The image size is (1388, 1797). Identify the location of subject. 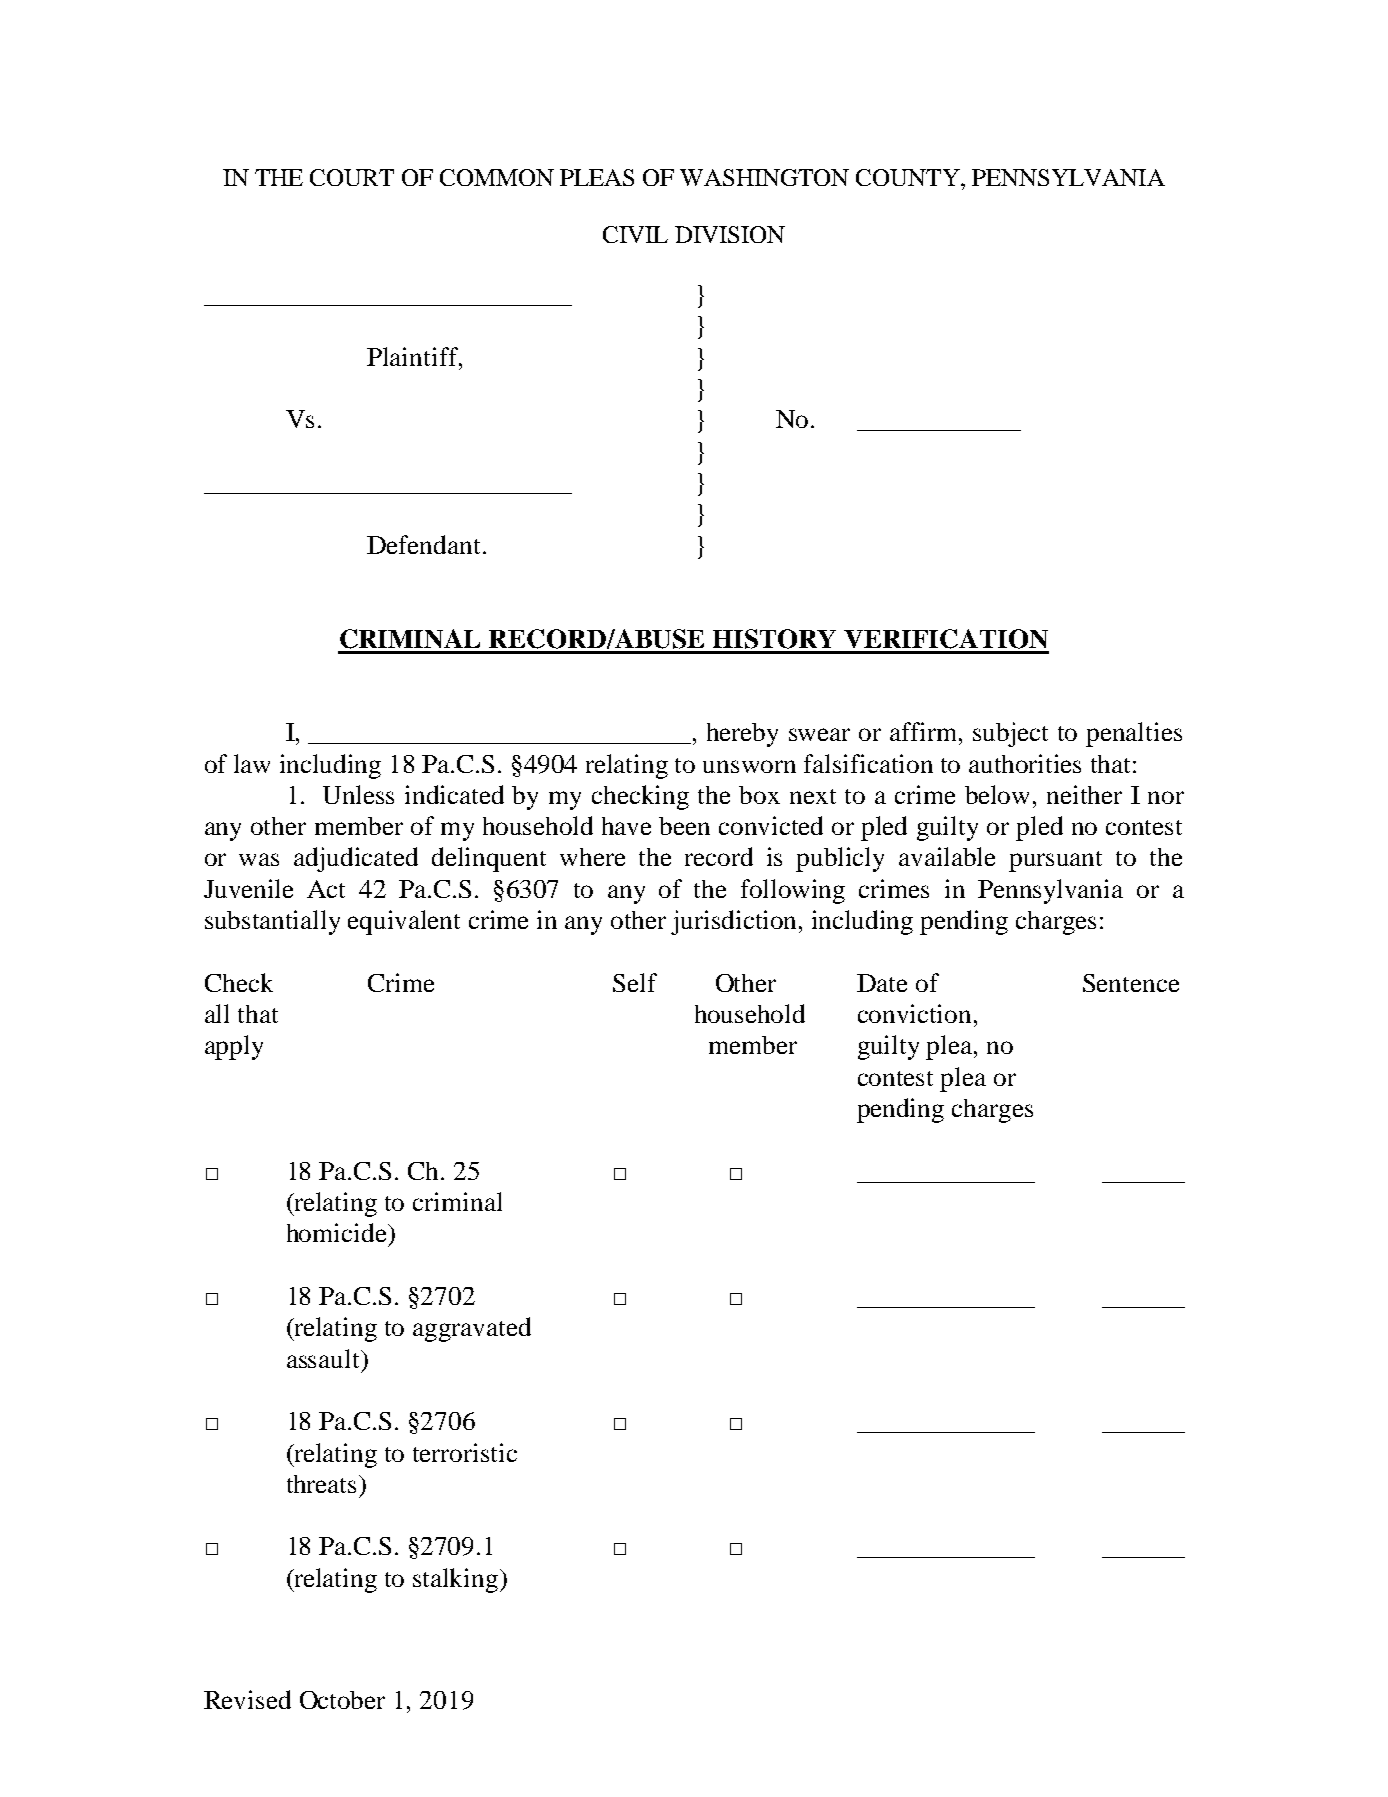
(1010, 734).
